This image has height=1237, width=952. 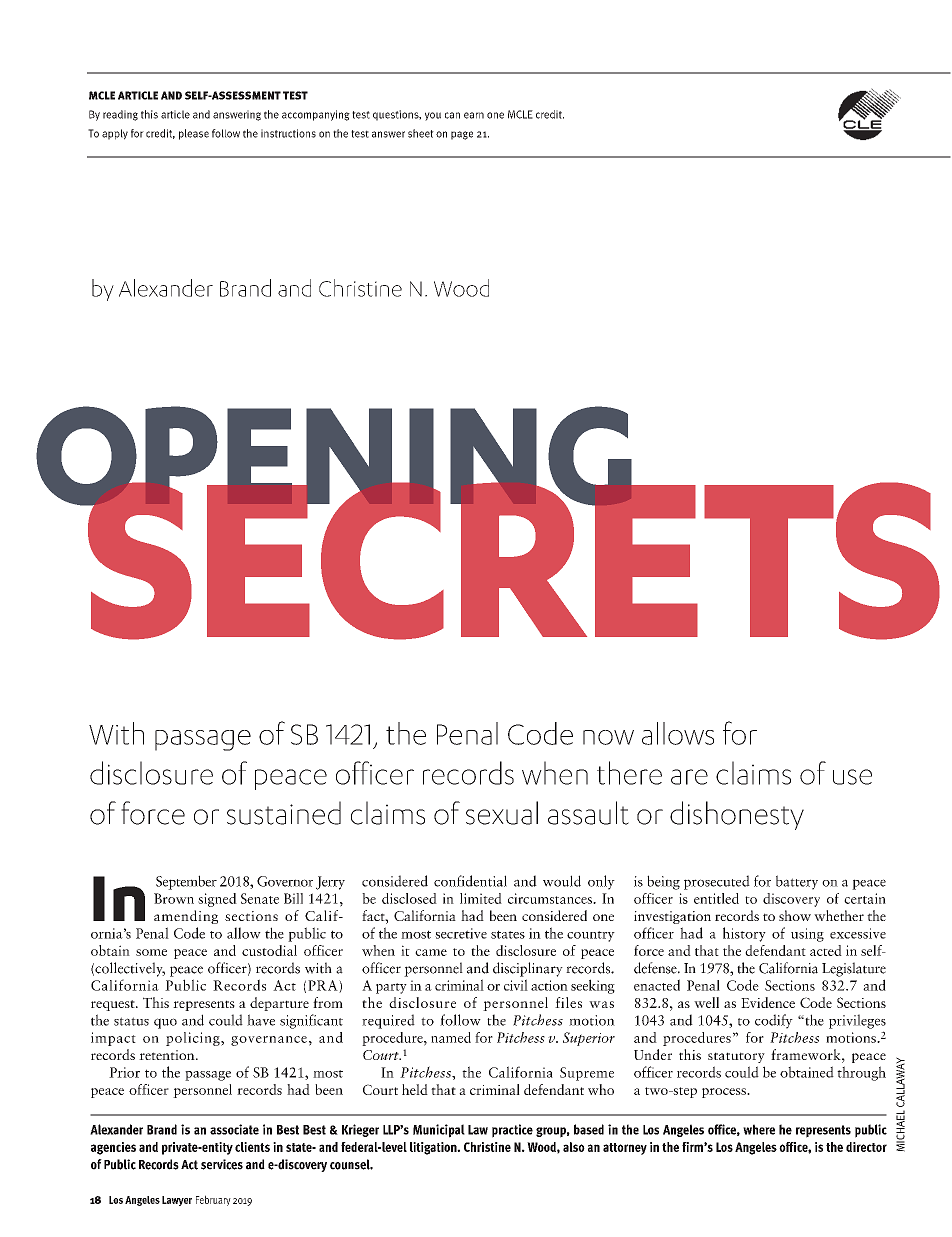 I want to click on please, so click(x=194, y=134).
